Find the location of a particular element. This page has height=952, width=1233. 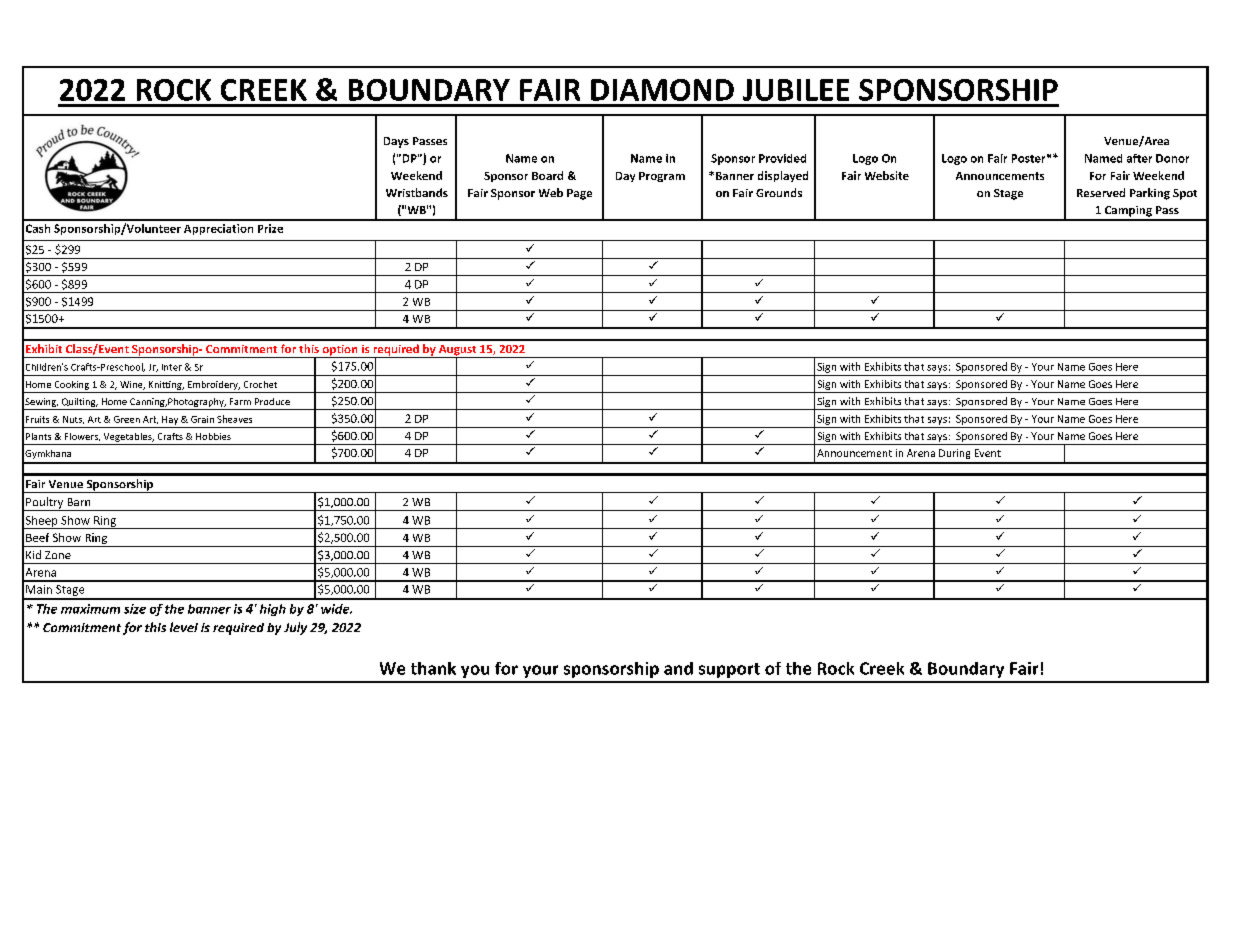

thank is located at coordinates (433, 668).
